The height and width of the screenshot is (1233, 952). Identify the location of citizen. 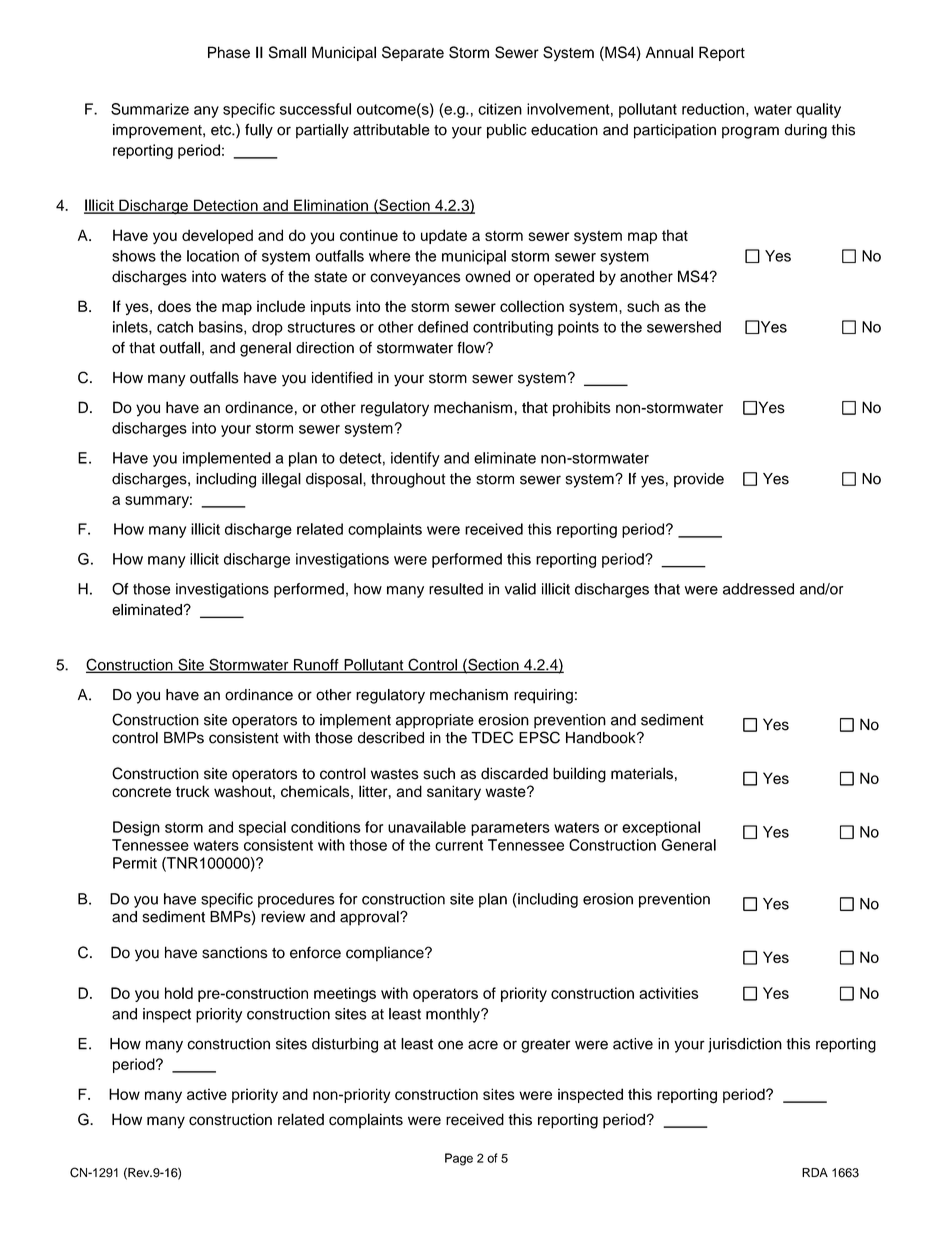
(500, 109).
